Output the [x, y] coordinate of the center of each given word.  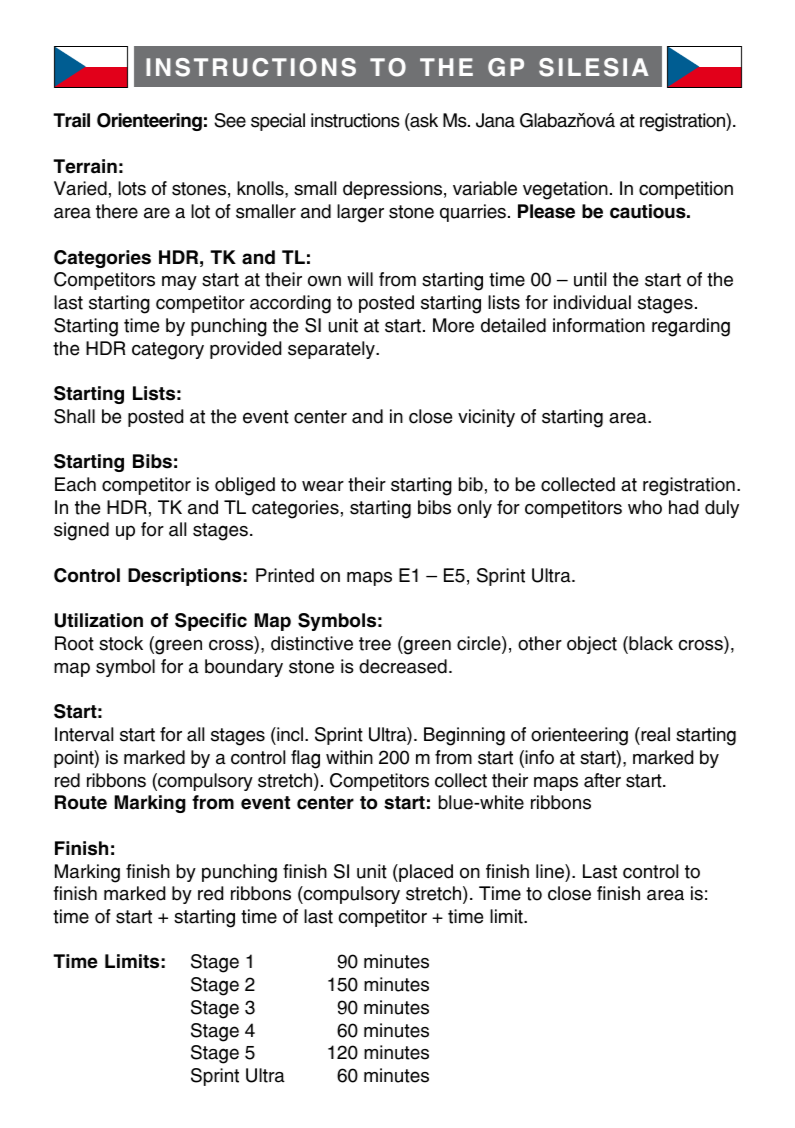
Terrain [85, 166]
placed [425, 873]
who [645, 507]
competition [686, 190]
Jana [495, 120]
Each [75, 484]
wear [323, 486]
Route [81, 802]
